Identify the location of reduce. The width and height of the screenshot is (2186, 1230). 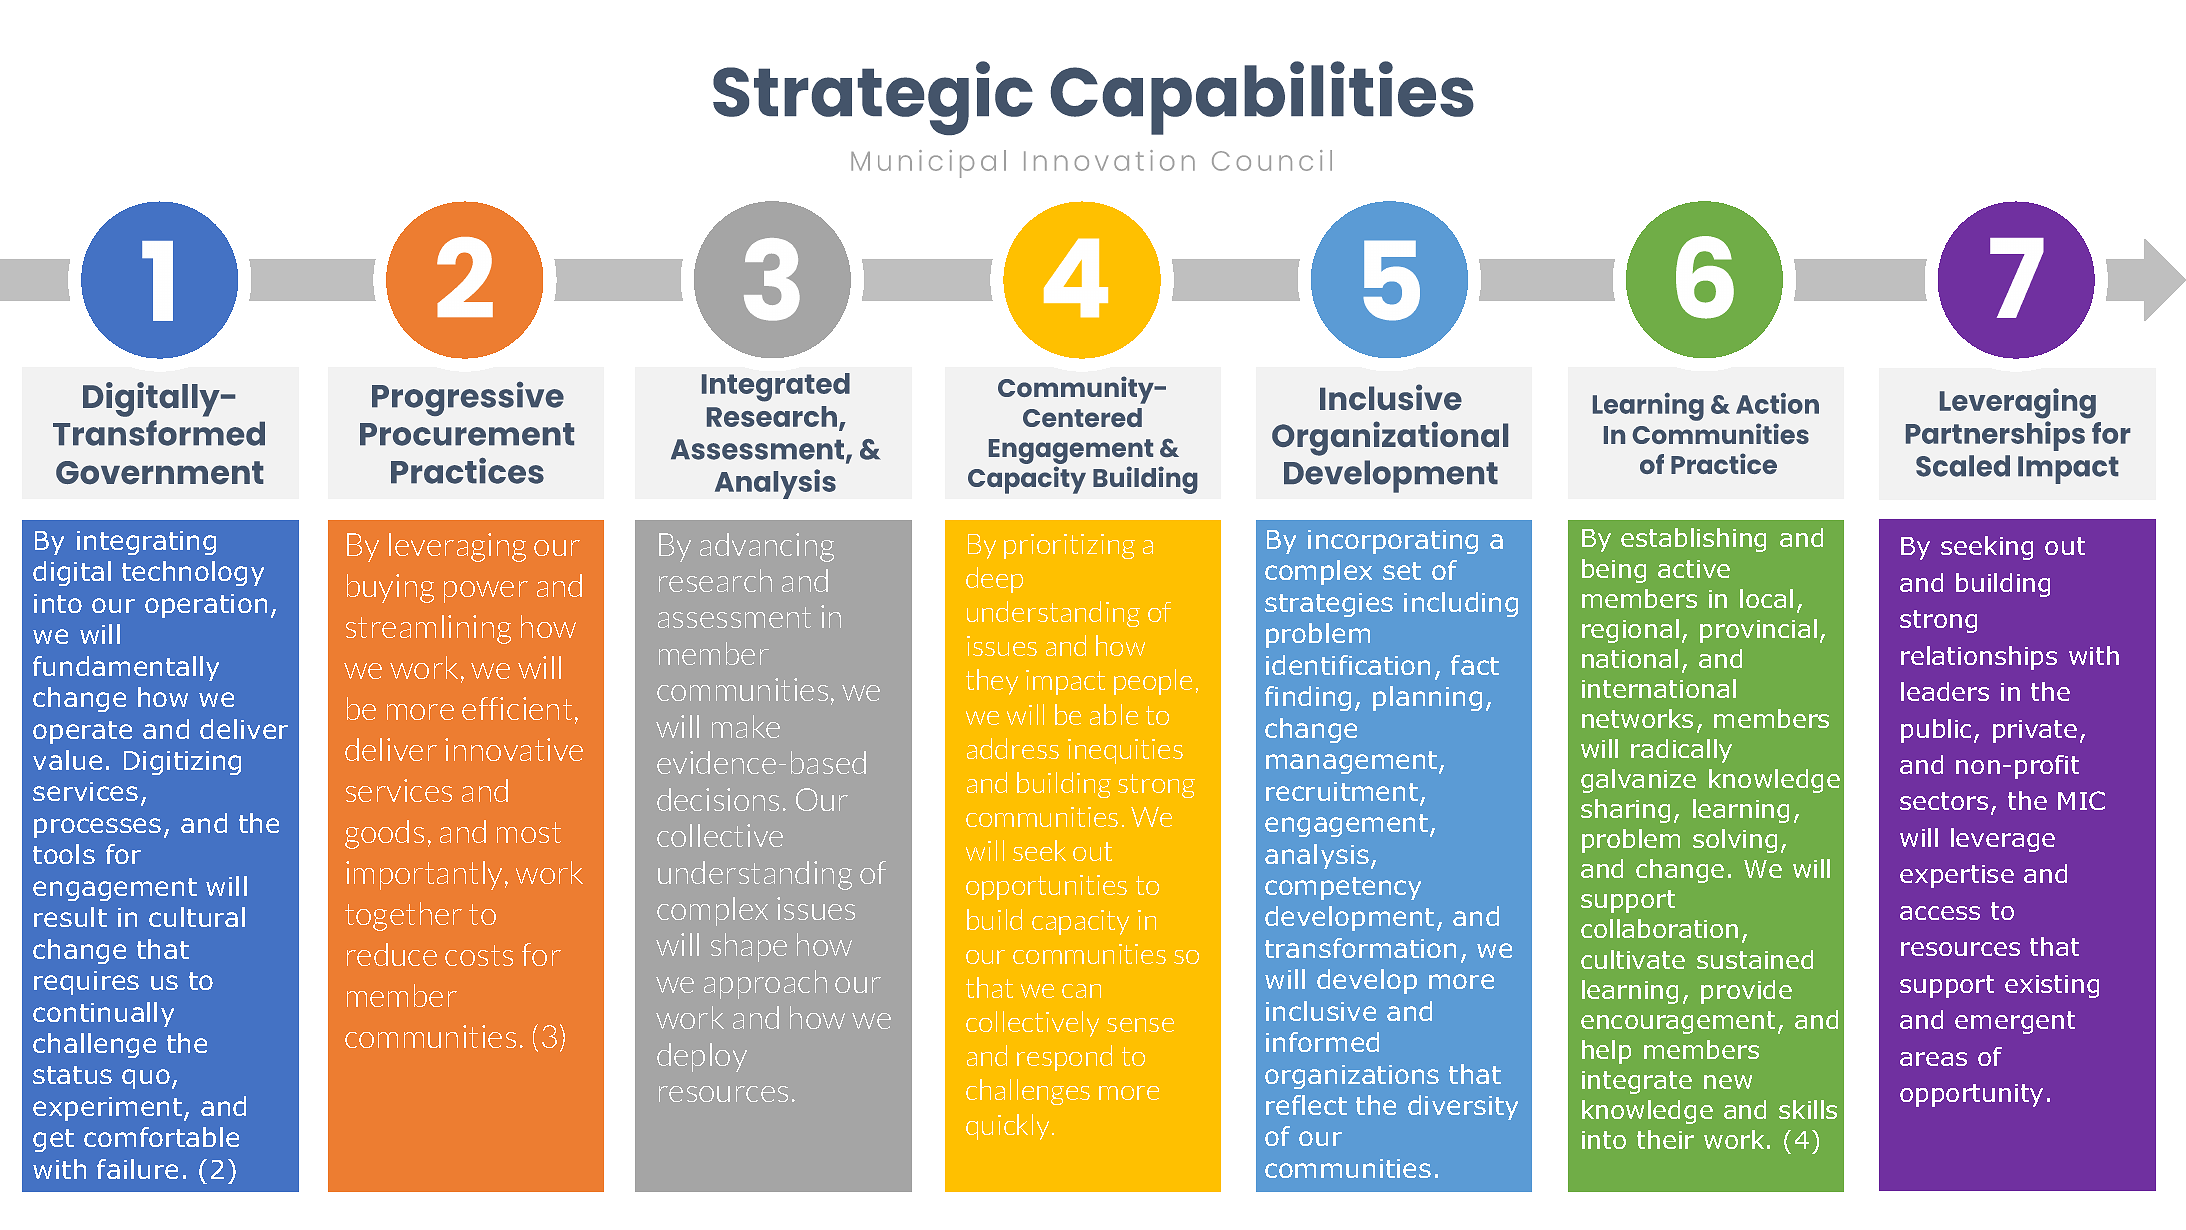
(392, 954).
